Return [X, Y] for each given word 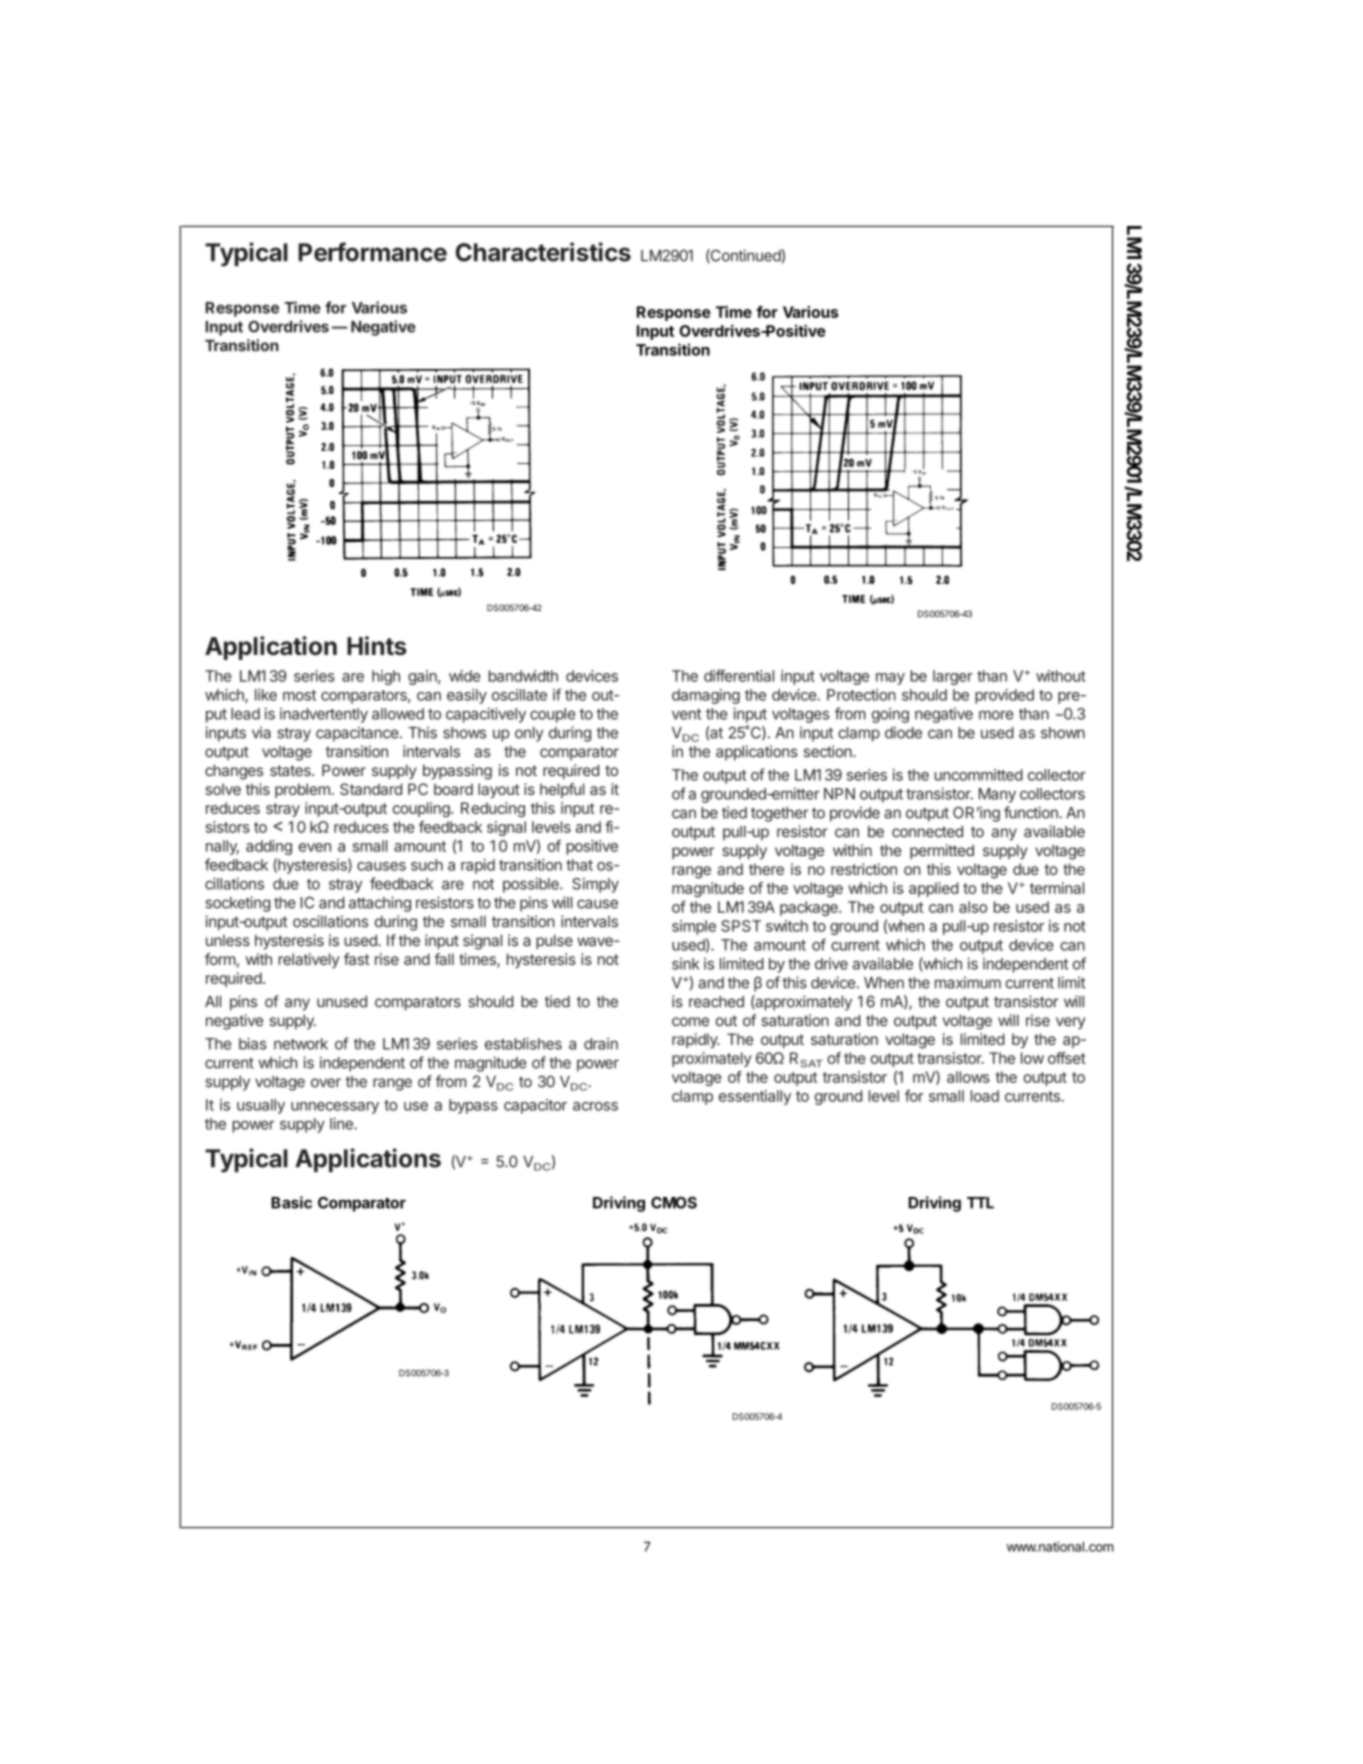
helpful [562, 790]
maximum [968, 982]
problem [302, 790]
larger [953, 677]
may [890, 679]
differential [739, 675]
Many [997, 795]
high [386, 677]
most [299, 695]
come [690, 1022]
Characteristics [543, 252]
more [996, 715]
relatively [309, 960]
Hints [377, 645]
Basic [291, 1202]
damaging [706, 696]
